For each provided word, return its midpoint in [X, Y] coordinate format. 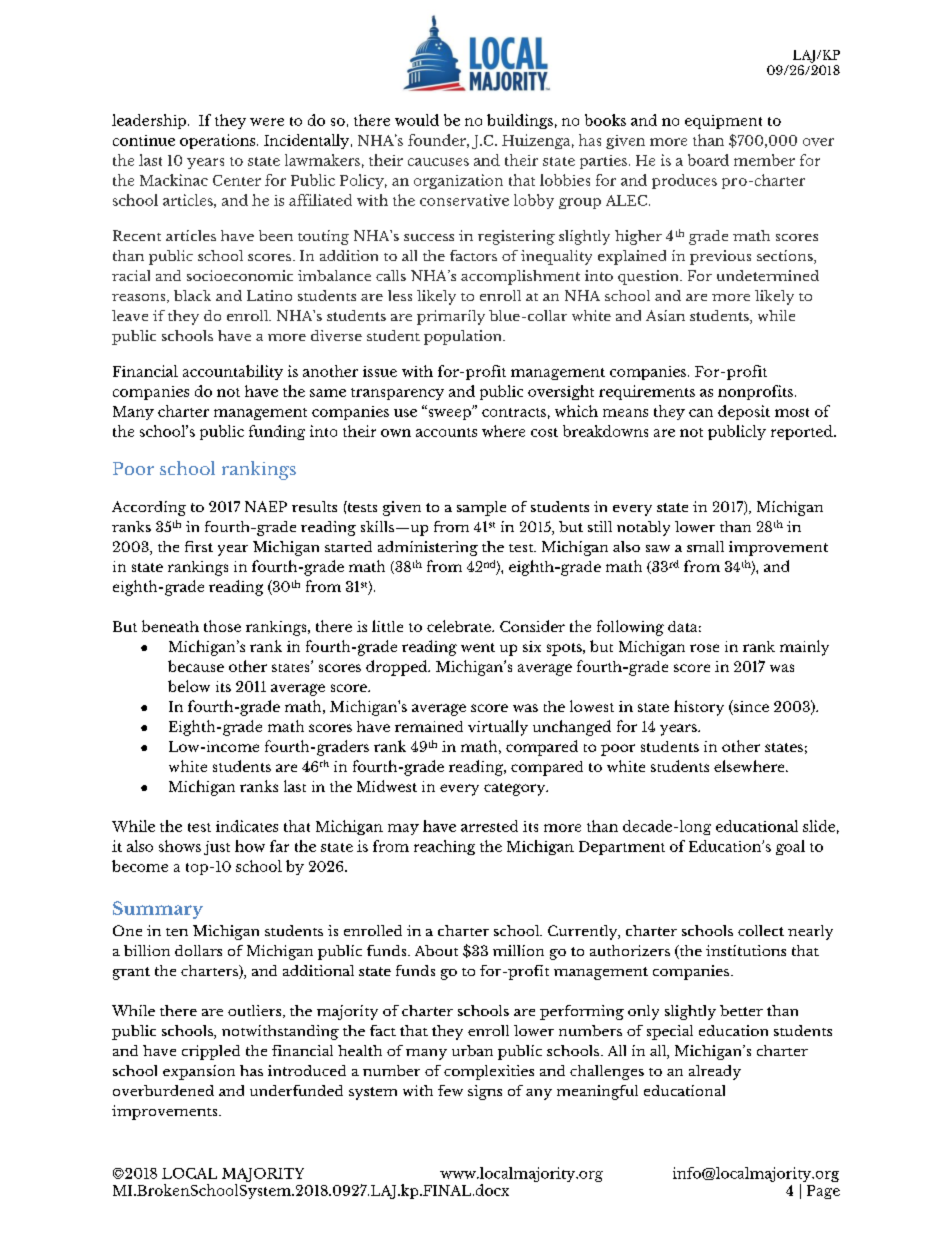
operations [219, 141]
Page [823, 1192]
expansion [199, 1072]
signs [485, 1092]
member [764, 160]
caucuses [438, 162]
